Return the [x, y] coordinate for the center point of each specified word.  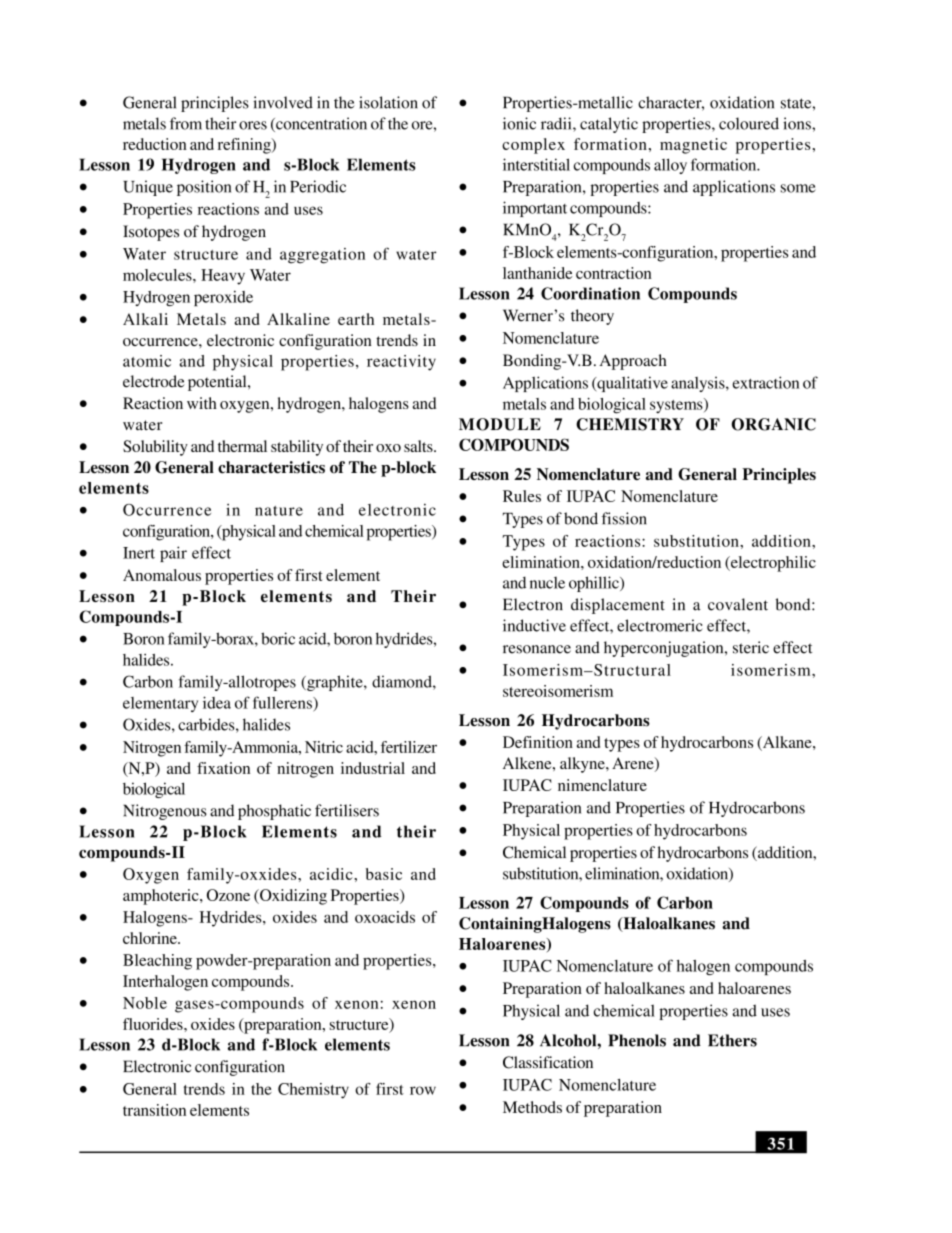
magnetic [693, 146]
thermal [242, 446]
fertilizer [409, 747]
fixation [223, 768]
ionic [519, 123]
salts [419, 446]
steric [751, 647]
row [423, 1090]
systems [677, 405]
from [186, 123]
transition [154, 1110]
